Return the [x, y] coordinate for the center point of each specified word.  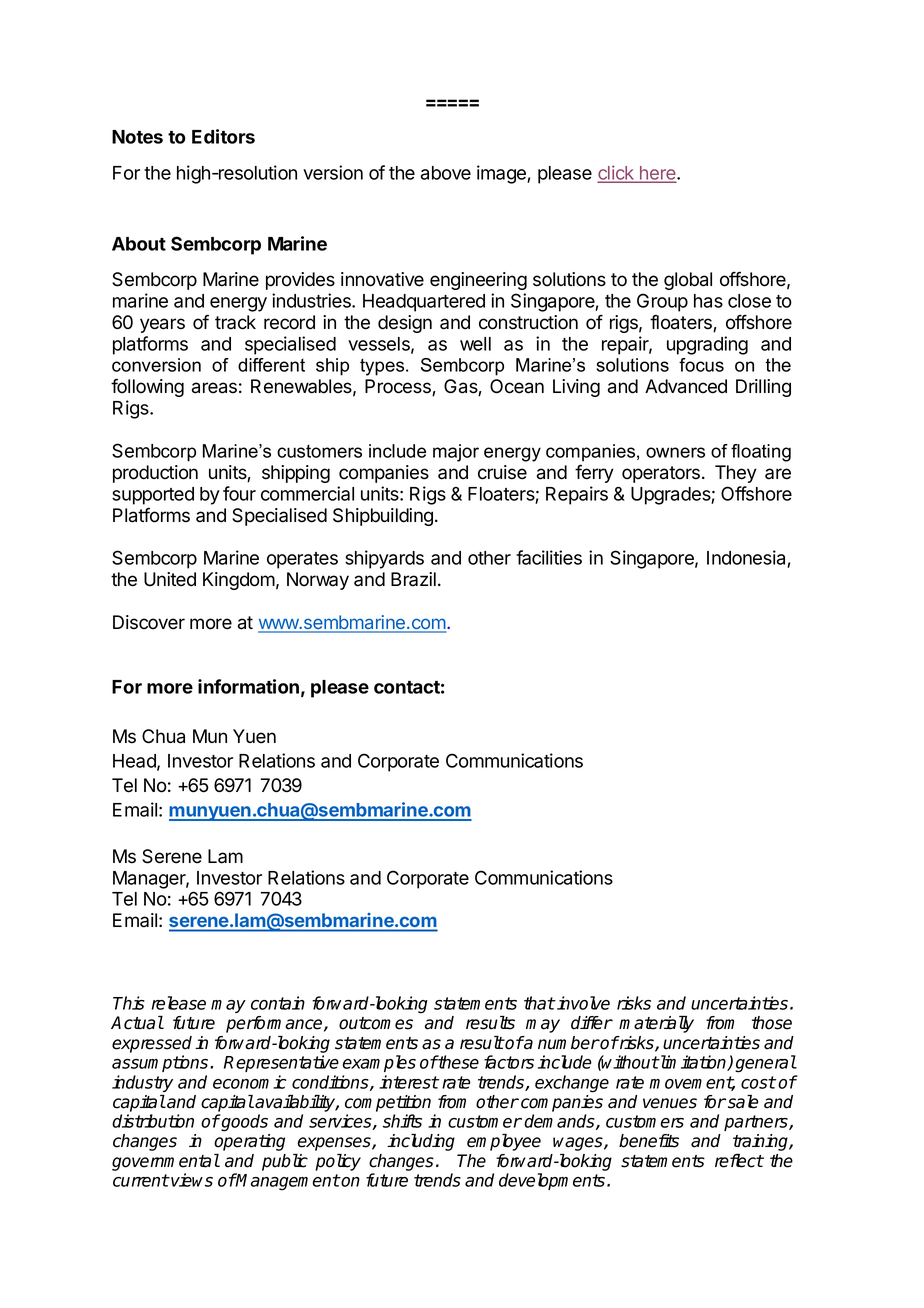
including [421, 1142]
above [446, 173]
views [191, 1180]
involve [582, 1003]
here [658, 174]
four [239, 493]
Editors [223, 136]
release [179, 1003]
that [539, 1003]
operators [661, 474]
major [456, 453]
